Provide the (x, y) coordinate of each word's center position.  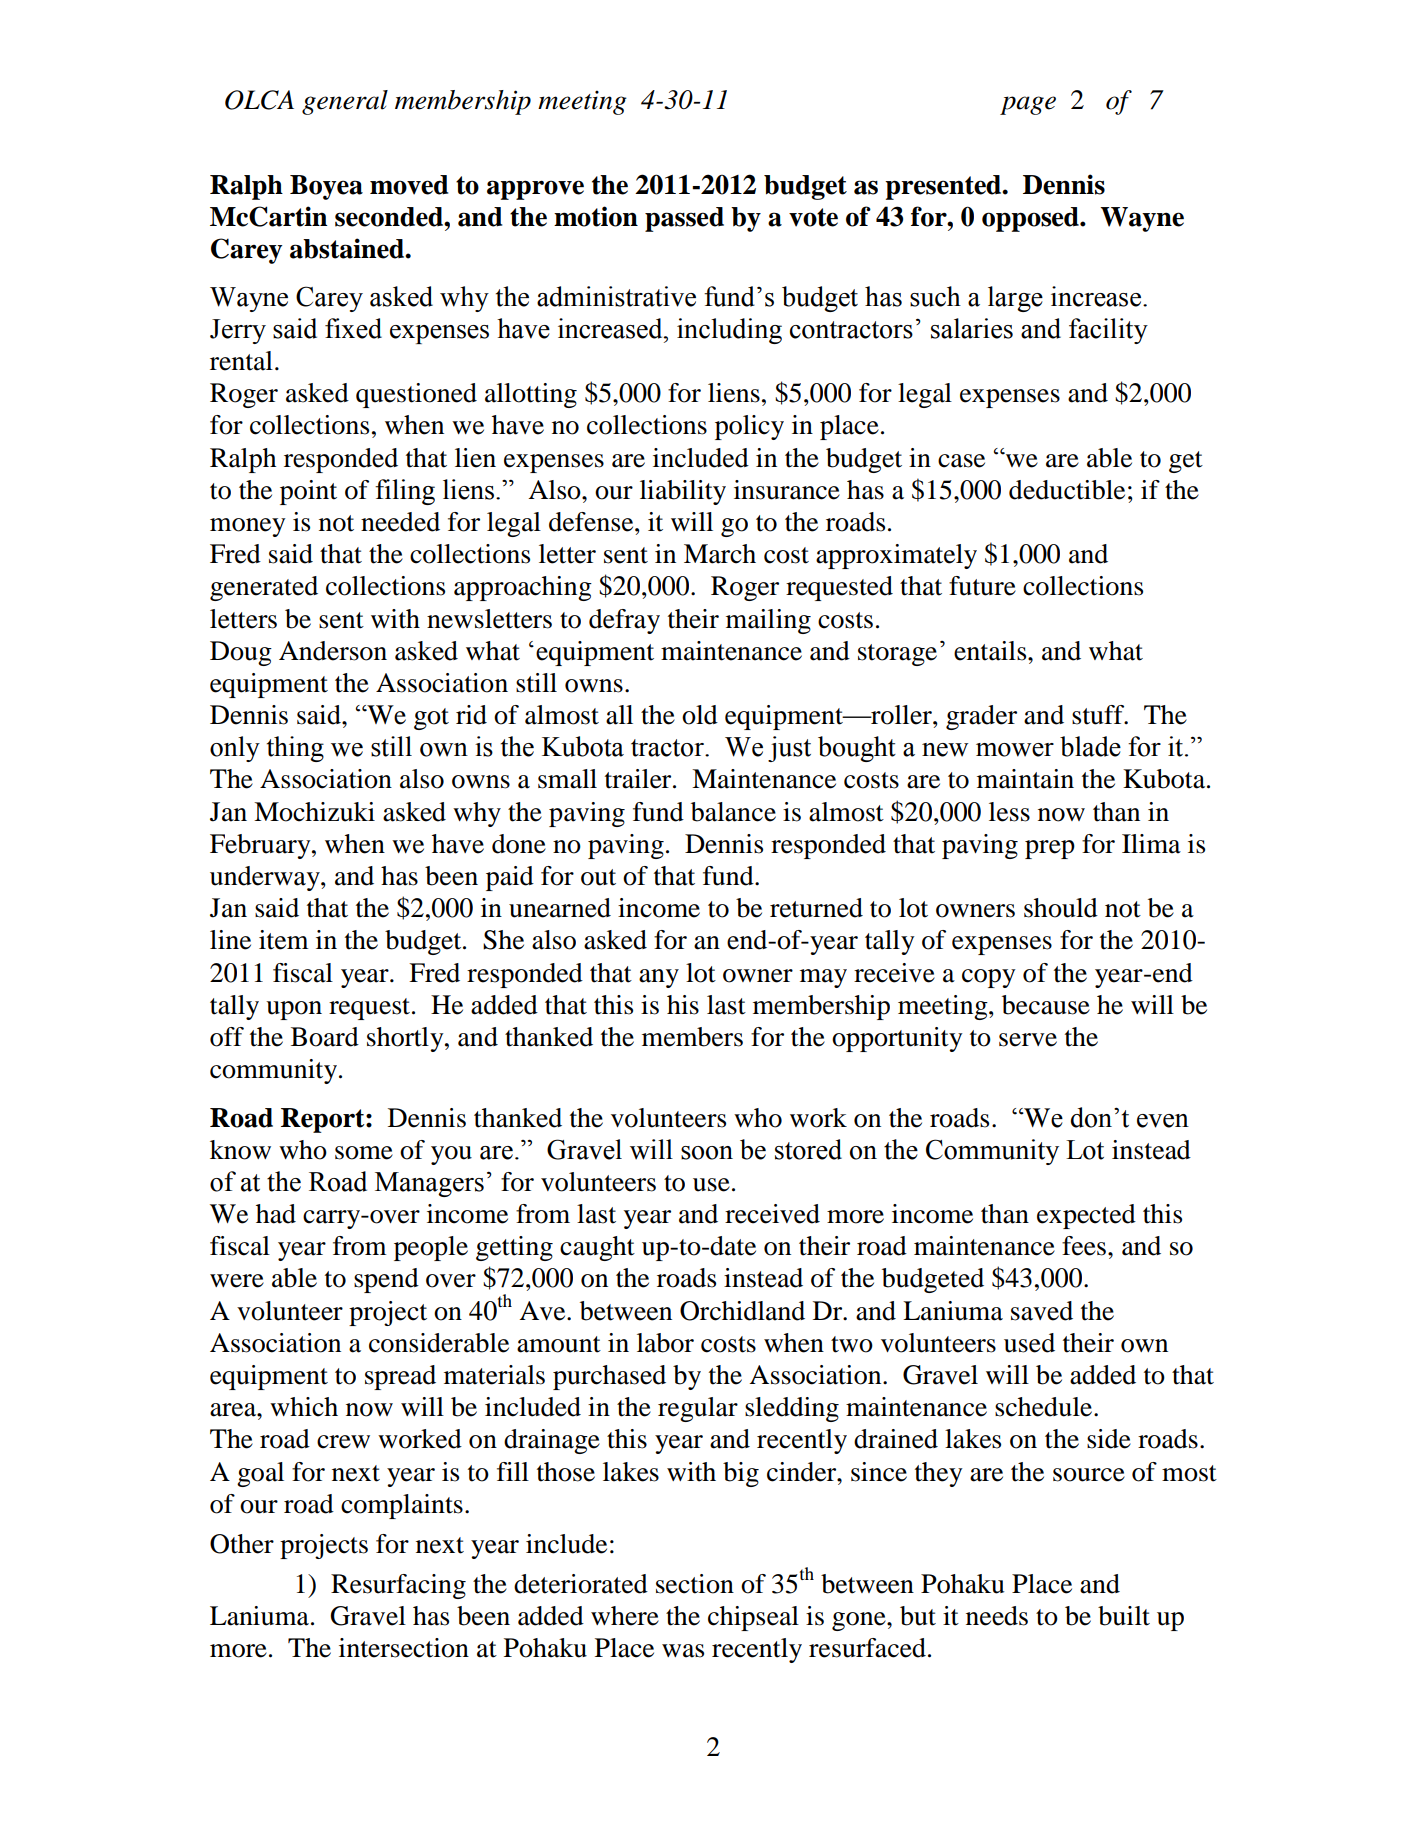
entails (991, 651)
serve (1028, 1040)
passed (684, 219)
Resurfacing (398, 1586)
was (683, 1651)
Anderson (333, 651)
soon (707, 1153)
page (1028, 105)
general (345, 102)
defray (624, 621)
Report (324, 1120)
